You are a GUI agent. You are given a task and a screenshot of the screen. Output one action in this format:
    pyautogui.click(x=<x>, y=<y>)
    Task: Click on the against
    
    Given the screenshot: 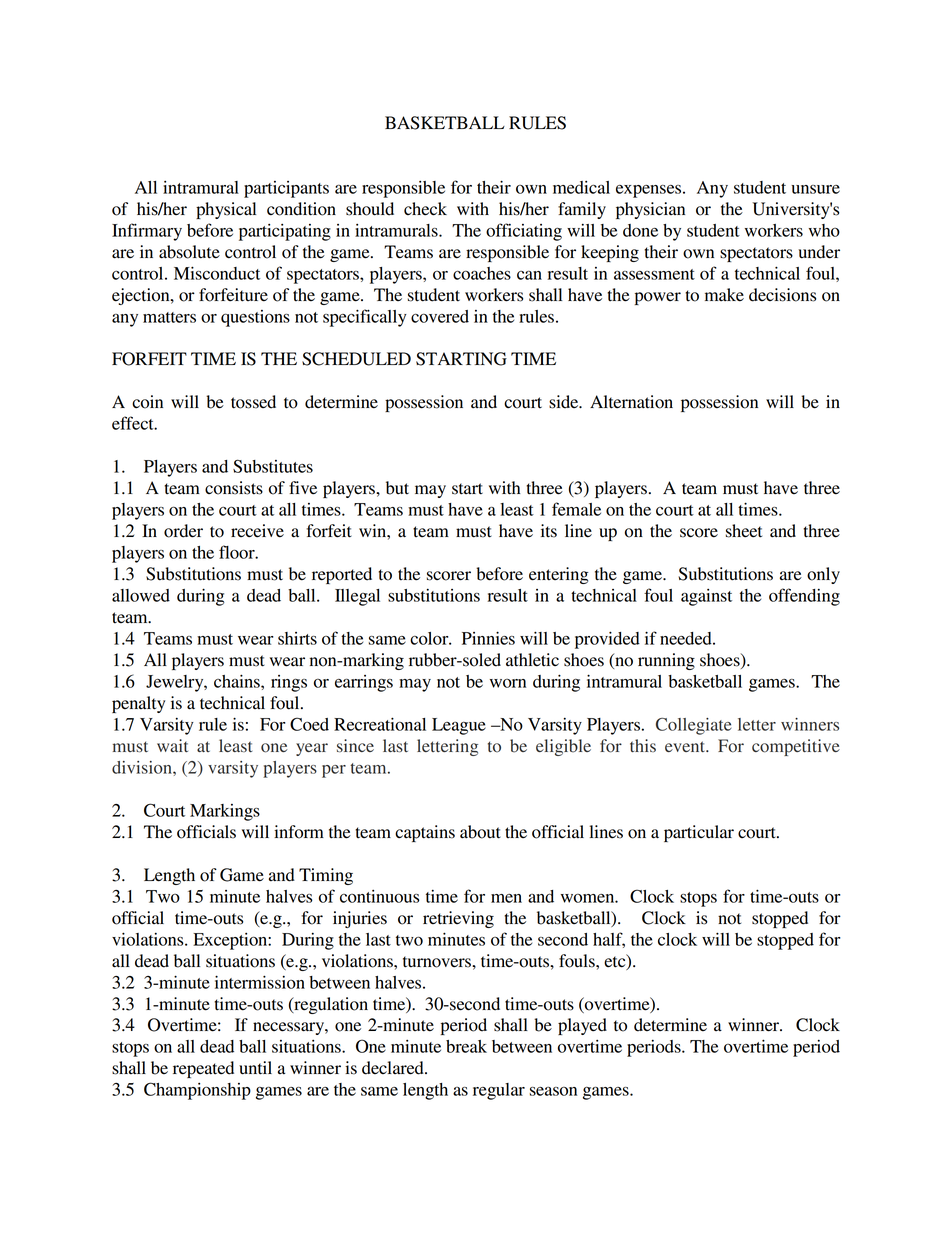 What is the action you would take?
    pyautogui.click(x=706, y=597)
